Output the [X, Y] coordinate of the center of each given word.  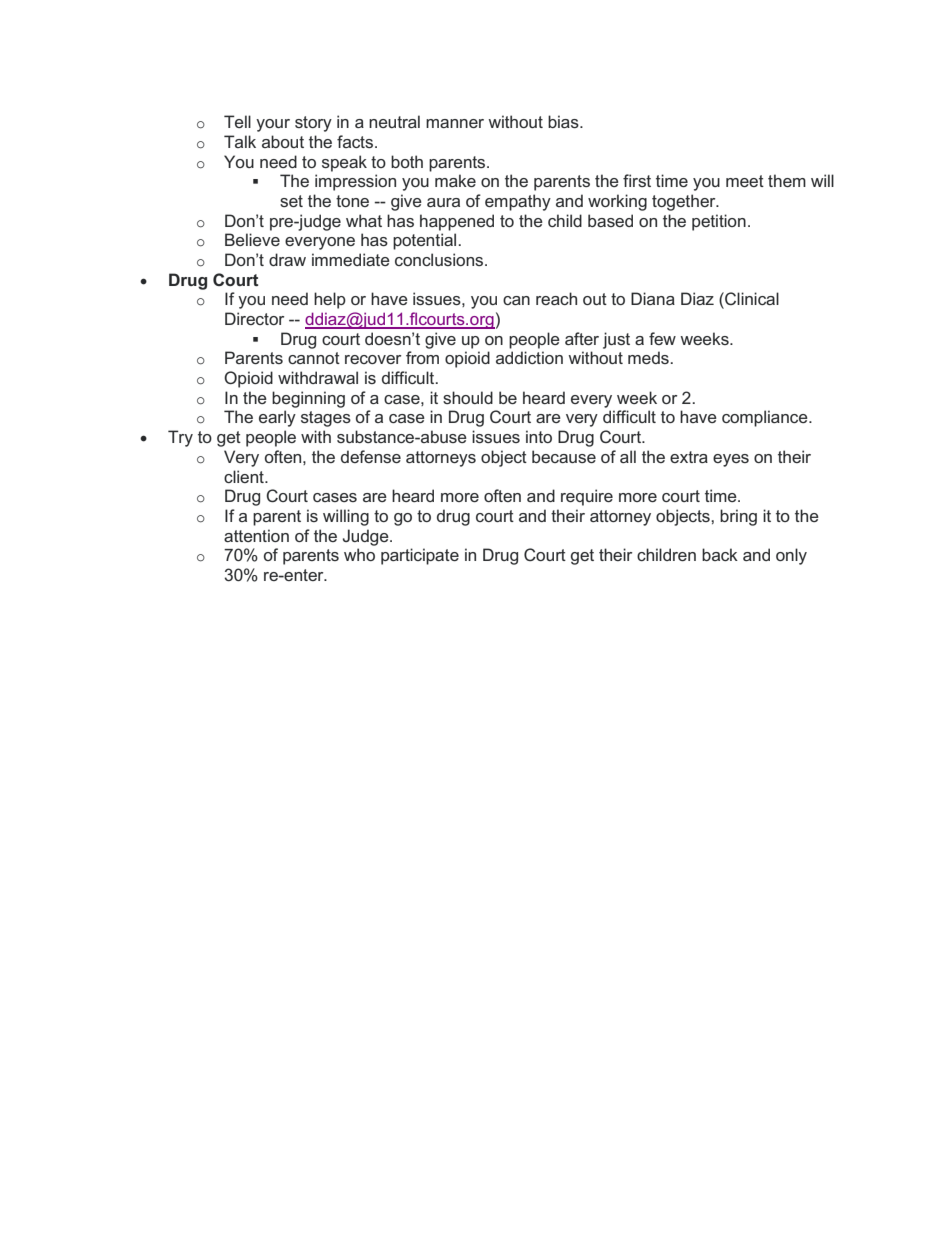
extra [689, 457]
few [662, 338]
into [539, 436]
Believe [252, 239]
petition [719, 222]
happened [457, 222]
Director [254, 318]
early [277, 418]
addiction [529, 357]
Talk [240, 141]
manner [455, 123]
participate [420, 556]
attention [256, 535]
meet [745, 181]
